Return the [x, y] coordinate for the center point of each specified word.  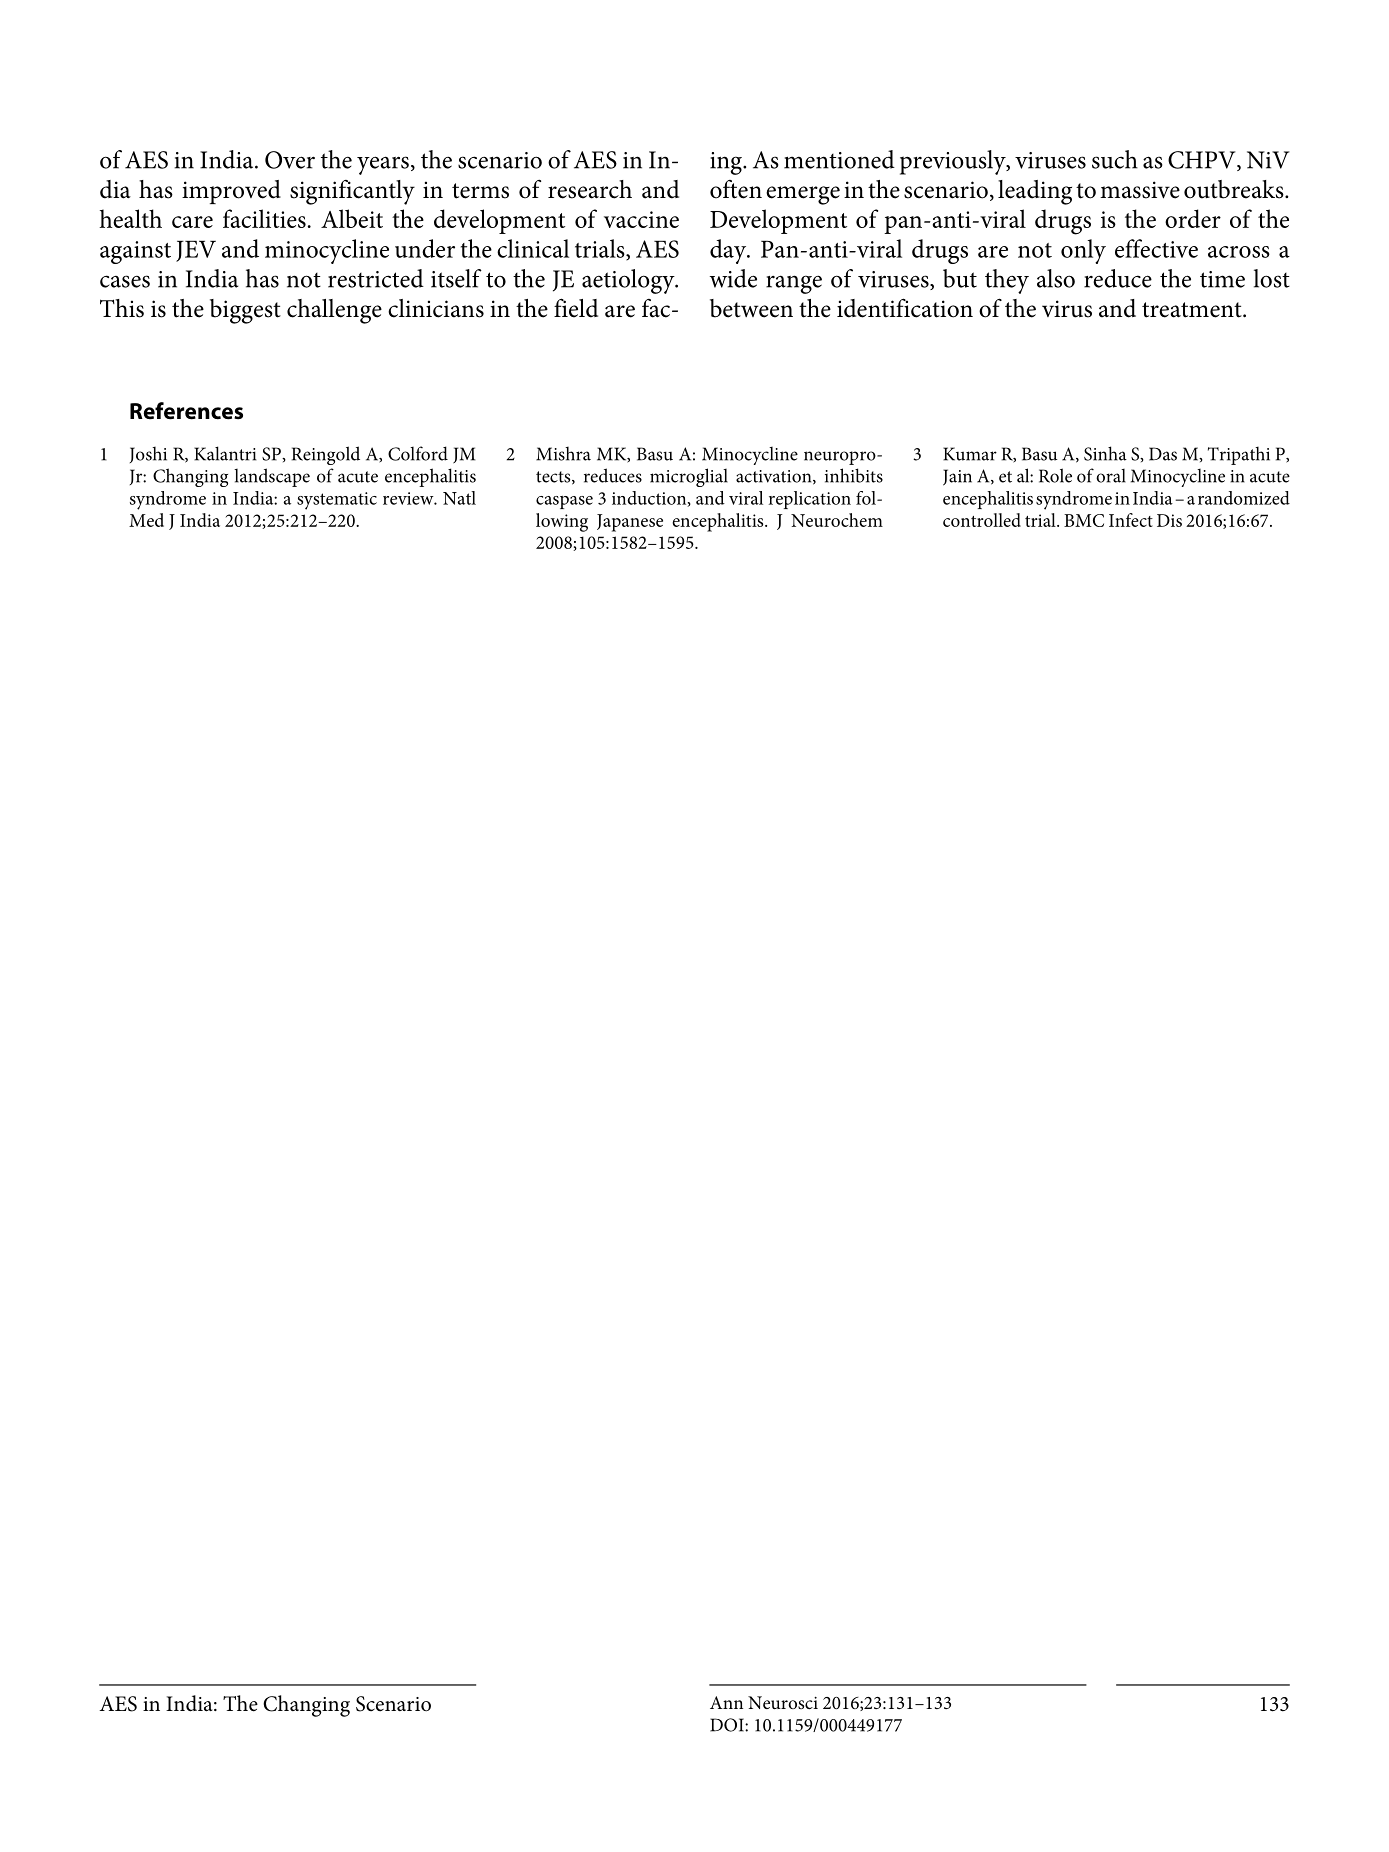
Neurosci [783, 1702]
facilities [264, 218]
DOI [728, 1725]
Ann [726, 1702]
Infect [1131, 520]
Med [146, 520]
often [736, 189]
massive [1140, 190]
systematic [337, 501]
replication [810, 500]
